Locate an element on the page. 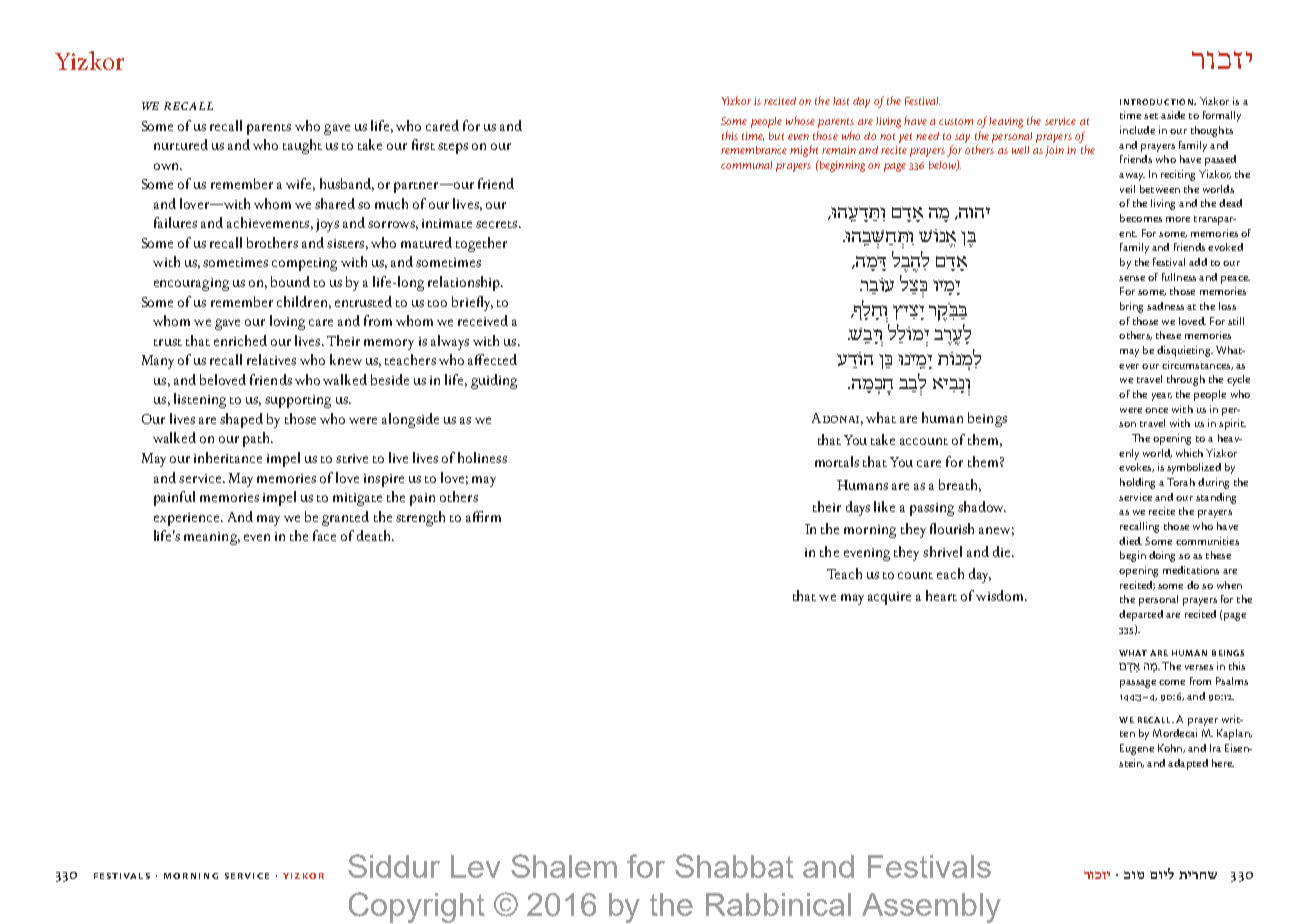 This image has height=924, width=1308. Siddur is located at coordinates (394, 866).
